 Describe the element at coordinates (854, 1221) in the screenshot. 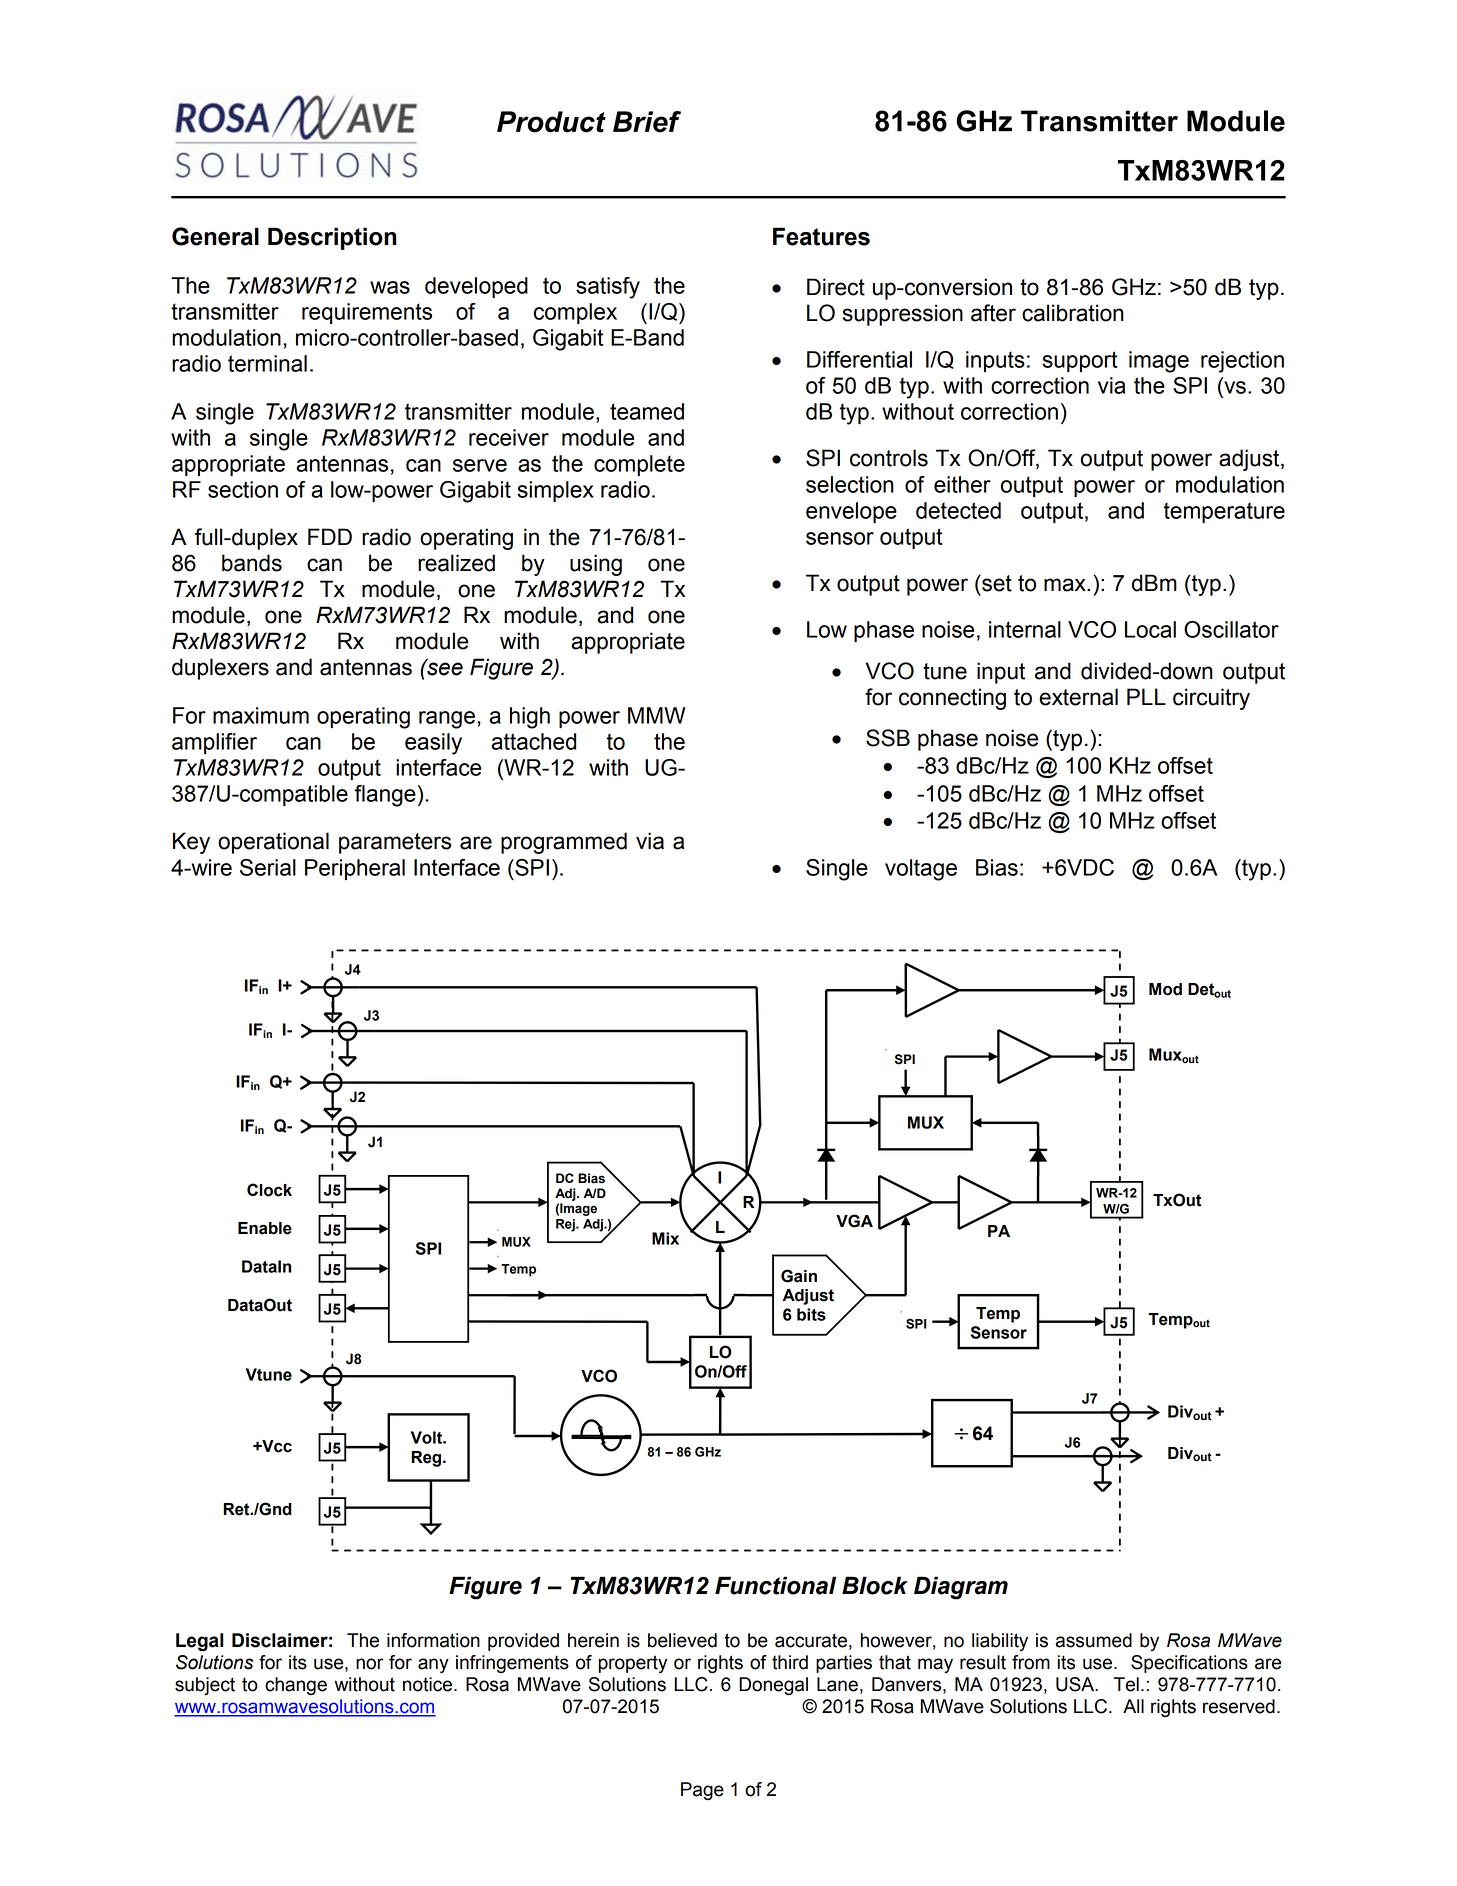

I see `VGA` at that location.
